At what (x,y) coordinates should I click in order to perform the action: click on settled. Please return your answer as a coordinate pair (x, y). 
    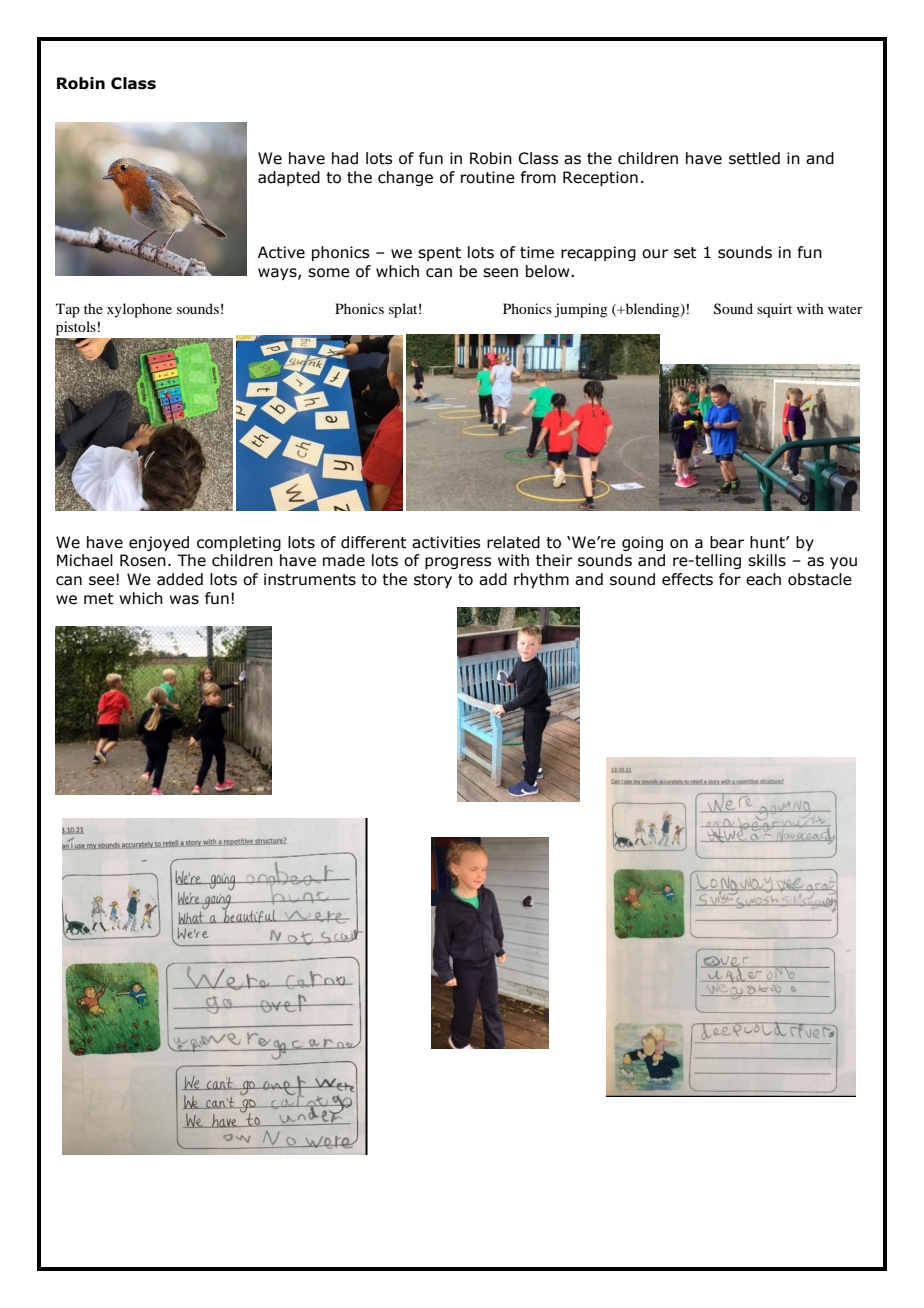
    Looking at the image, I should click on (754, 158).
